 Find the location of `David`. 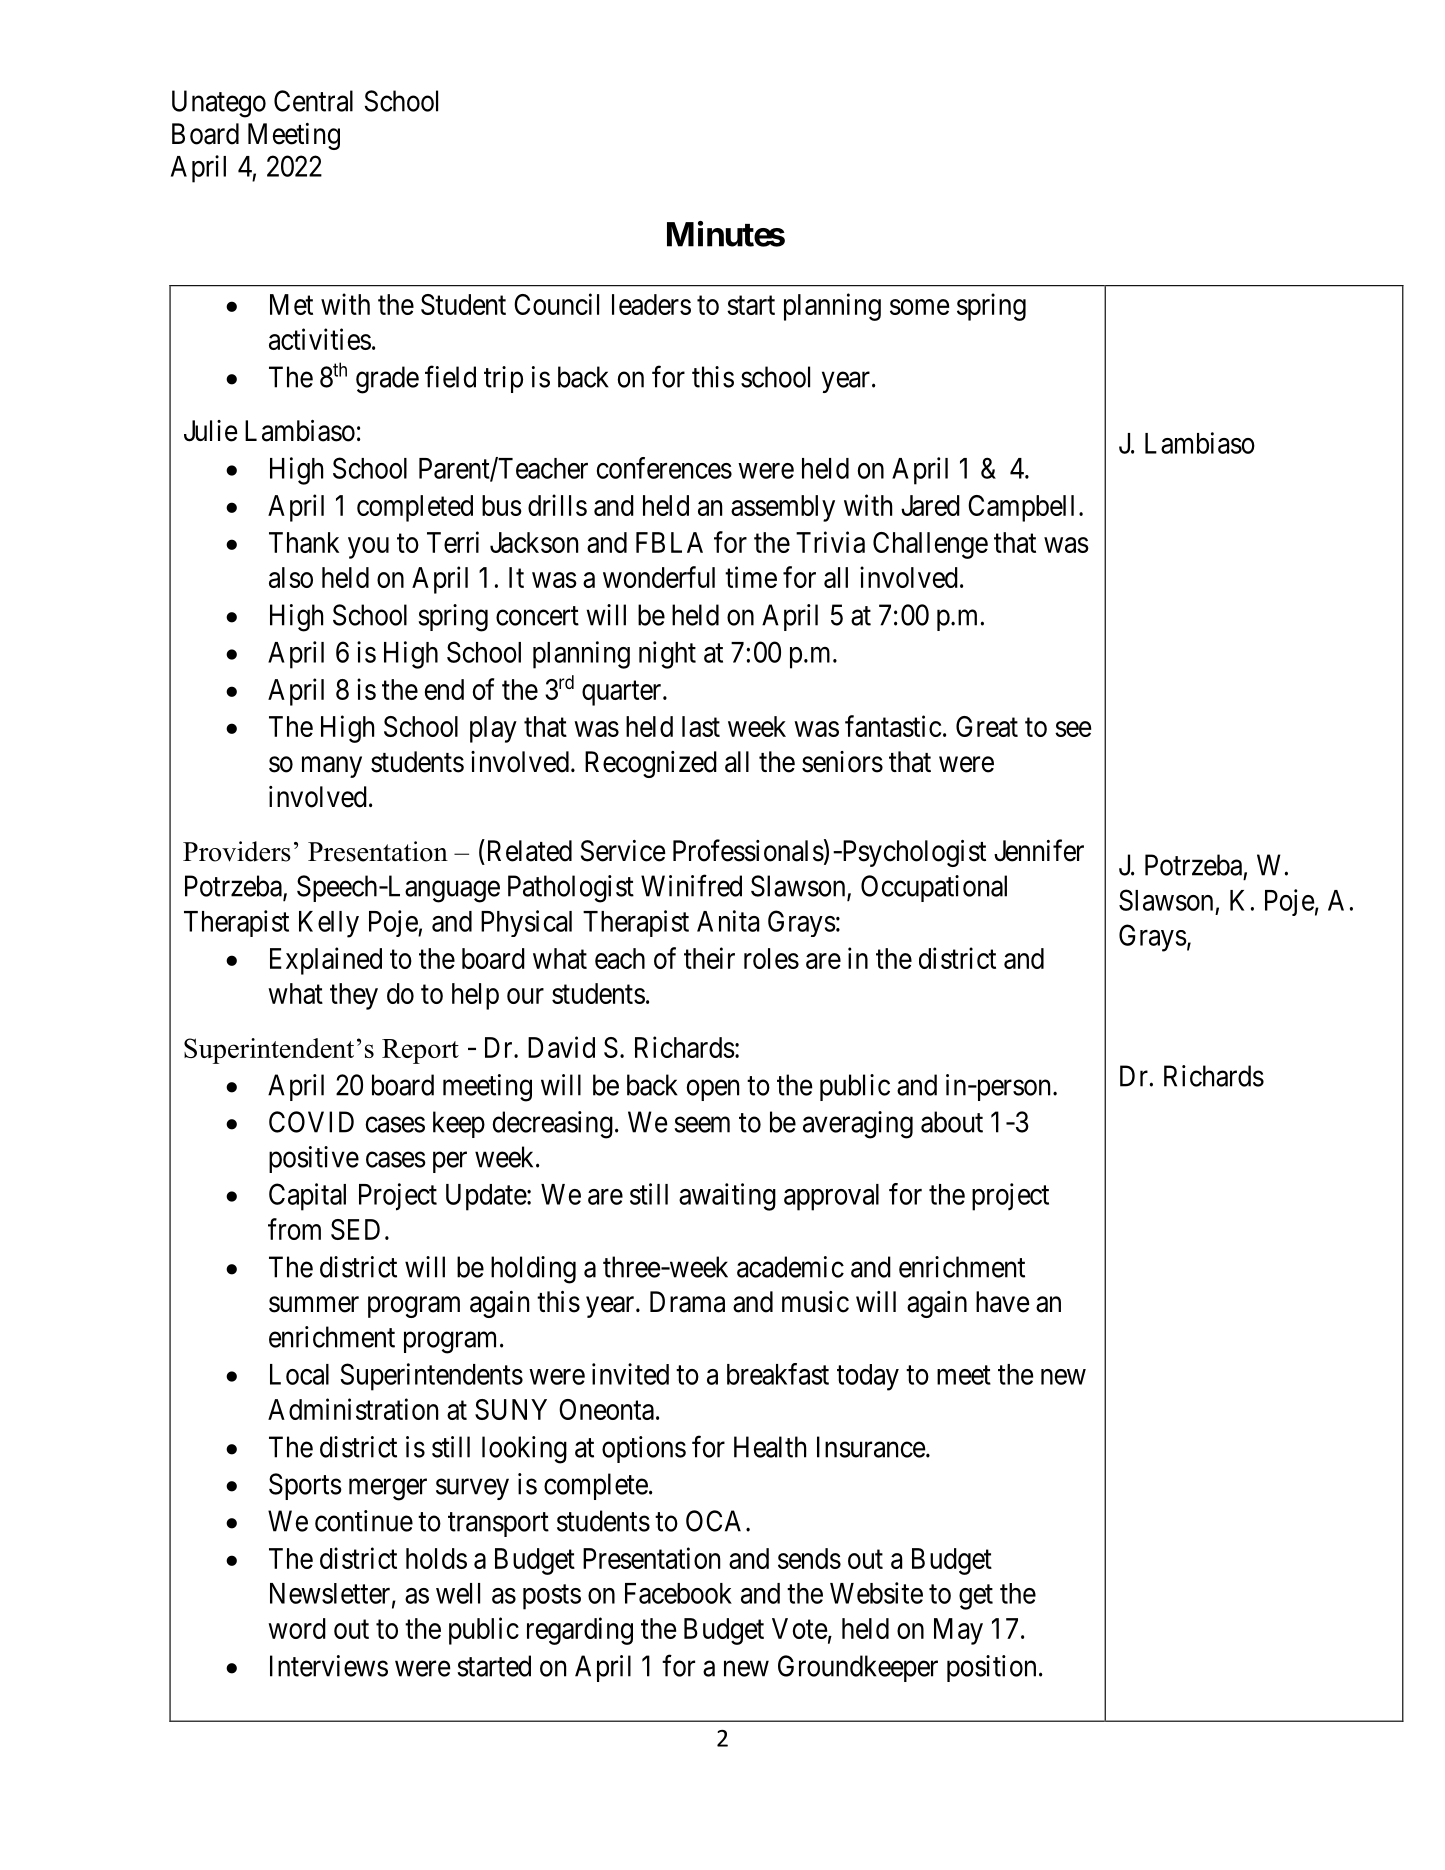

David is located at coordinates (561, 1047).
